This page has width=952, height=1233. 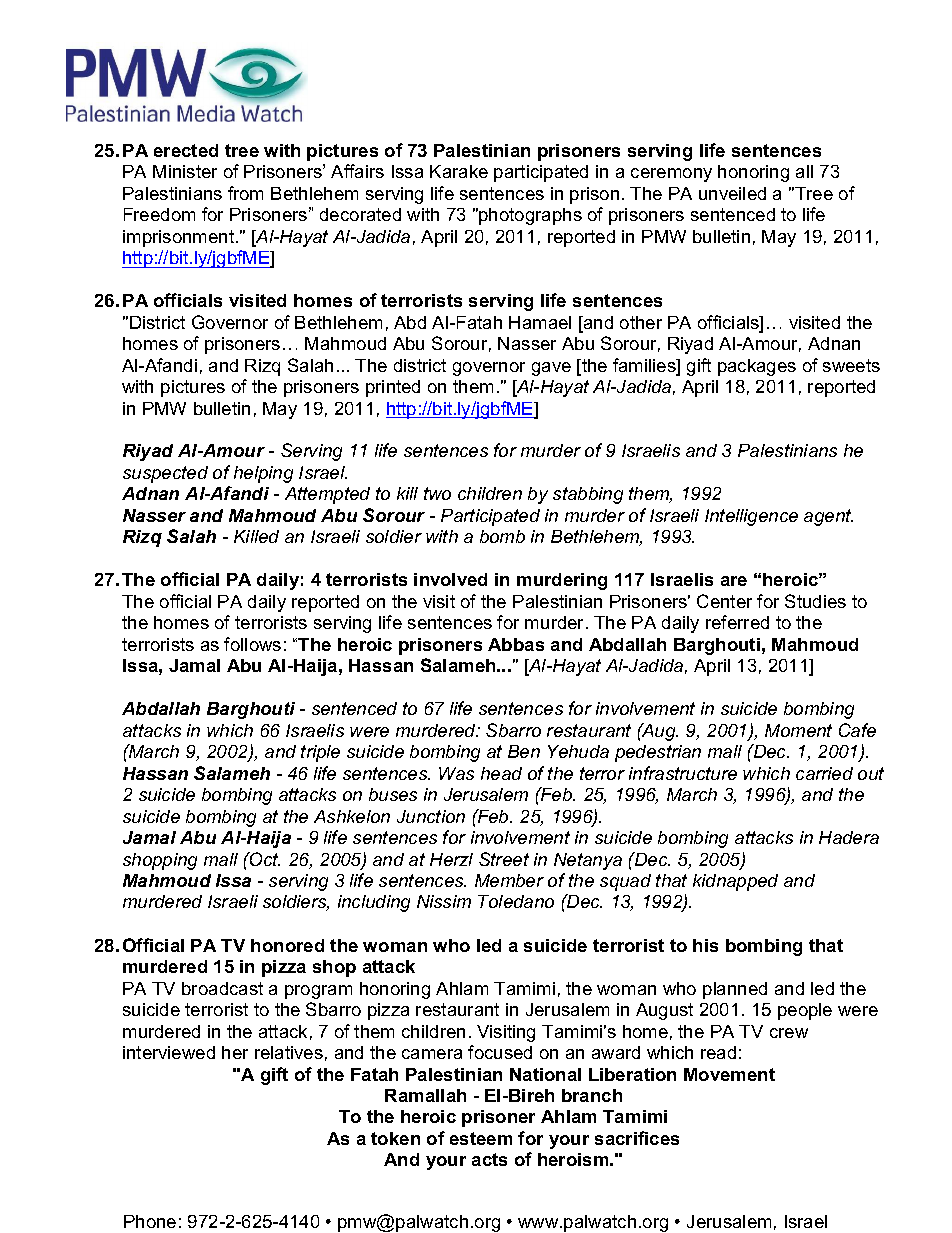 I want to click on Phone, so click(x=150, y=1221).
